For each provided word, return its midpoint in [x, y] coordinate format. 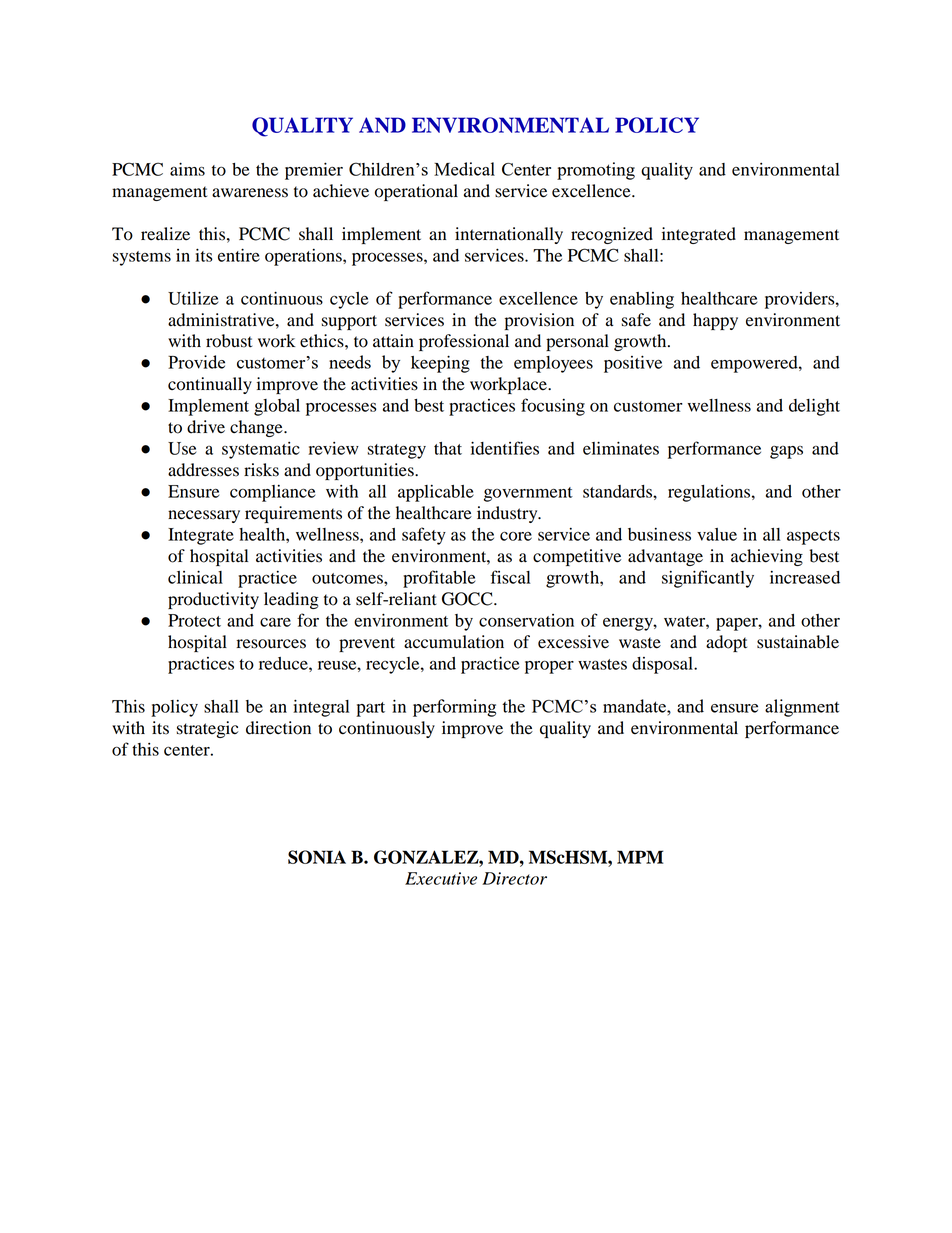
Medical [464, 169]
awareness [250, 193]
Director [514, 878]
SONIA [317, 857]
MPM [640, 857]
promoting [596, 171]
